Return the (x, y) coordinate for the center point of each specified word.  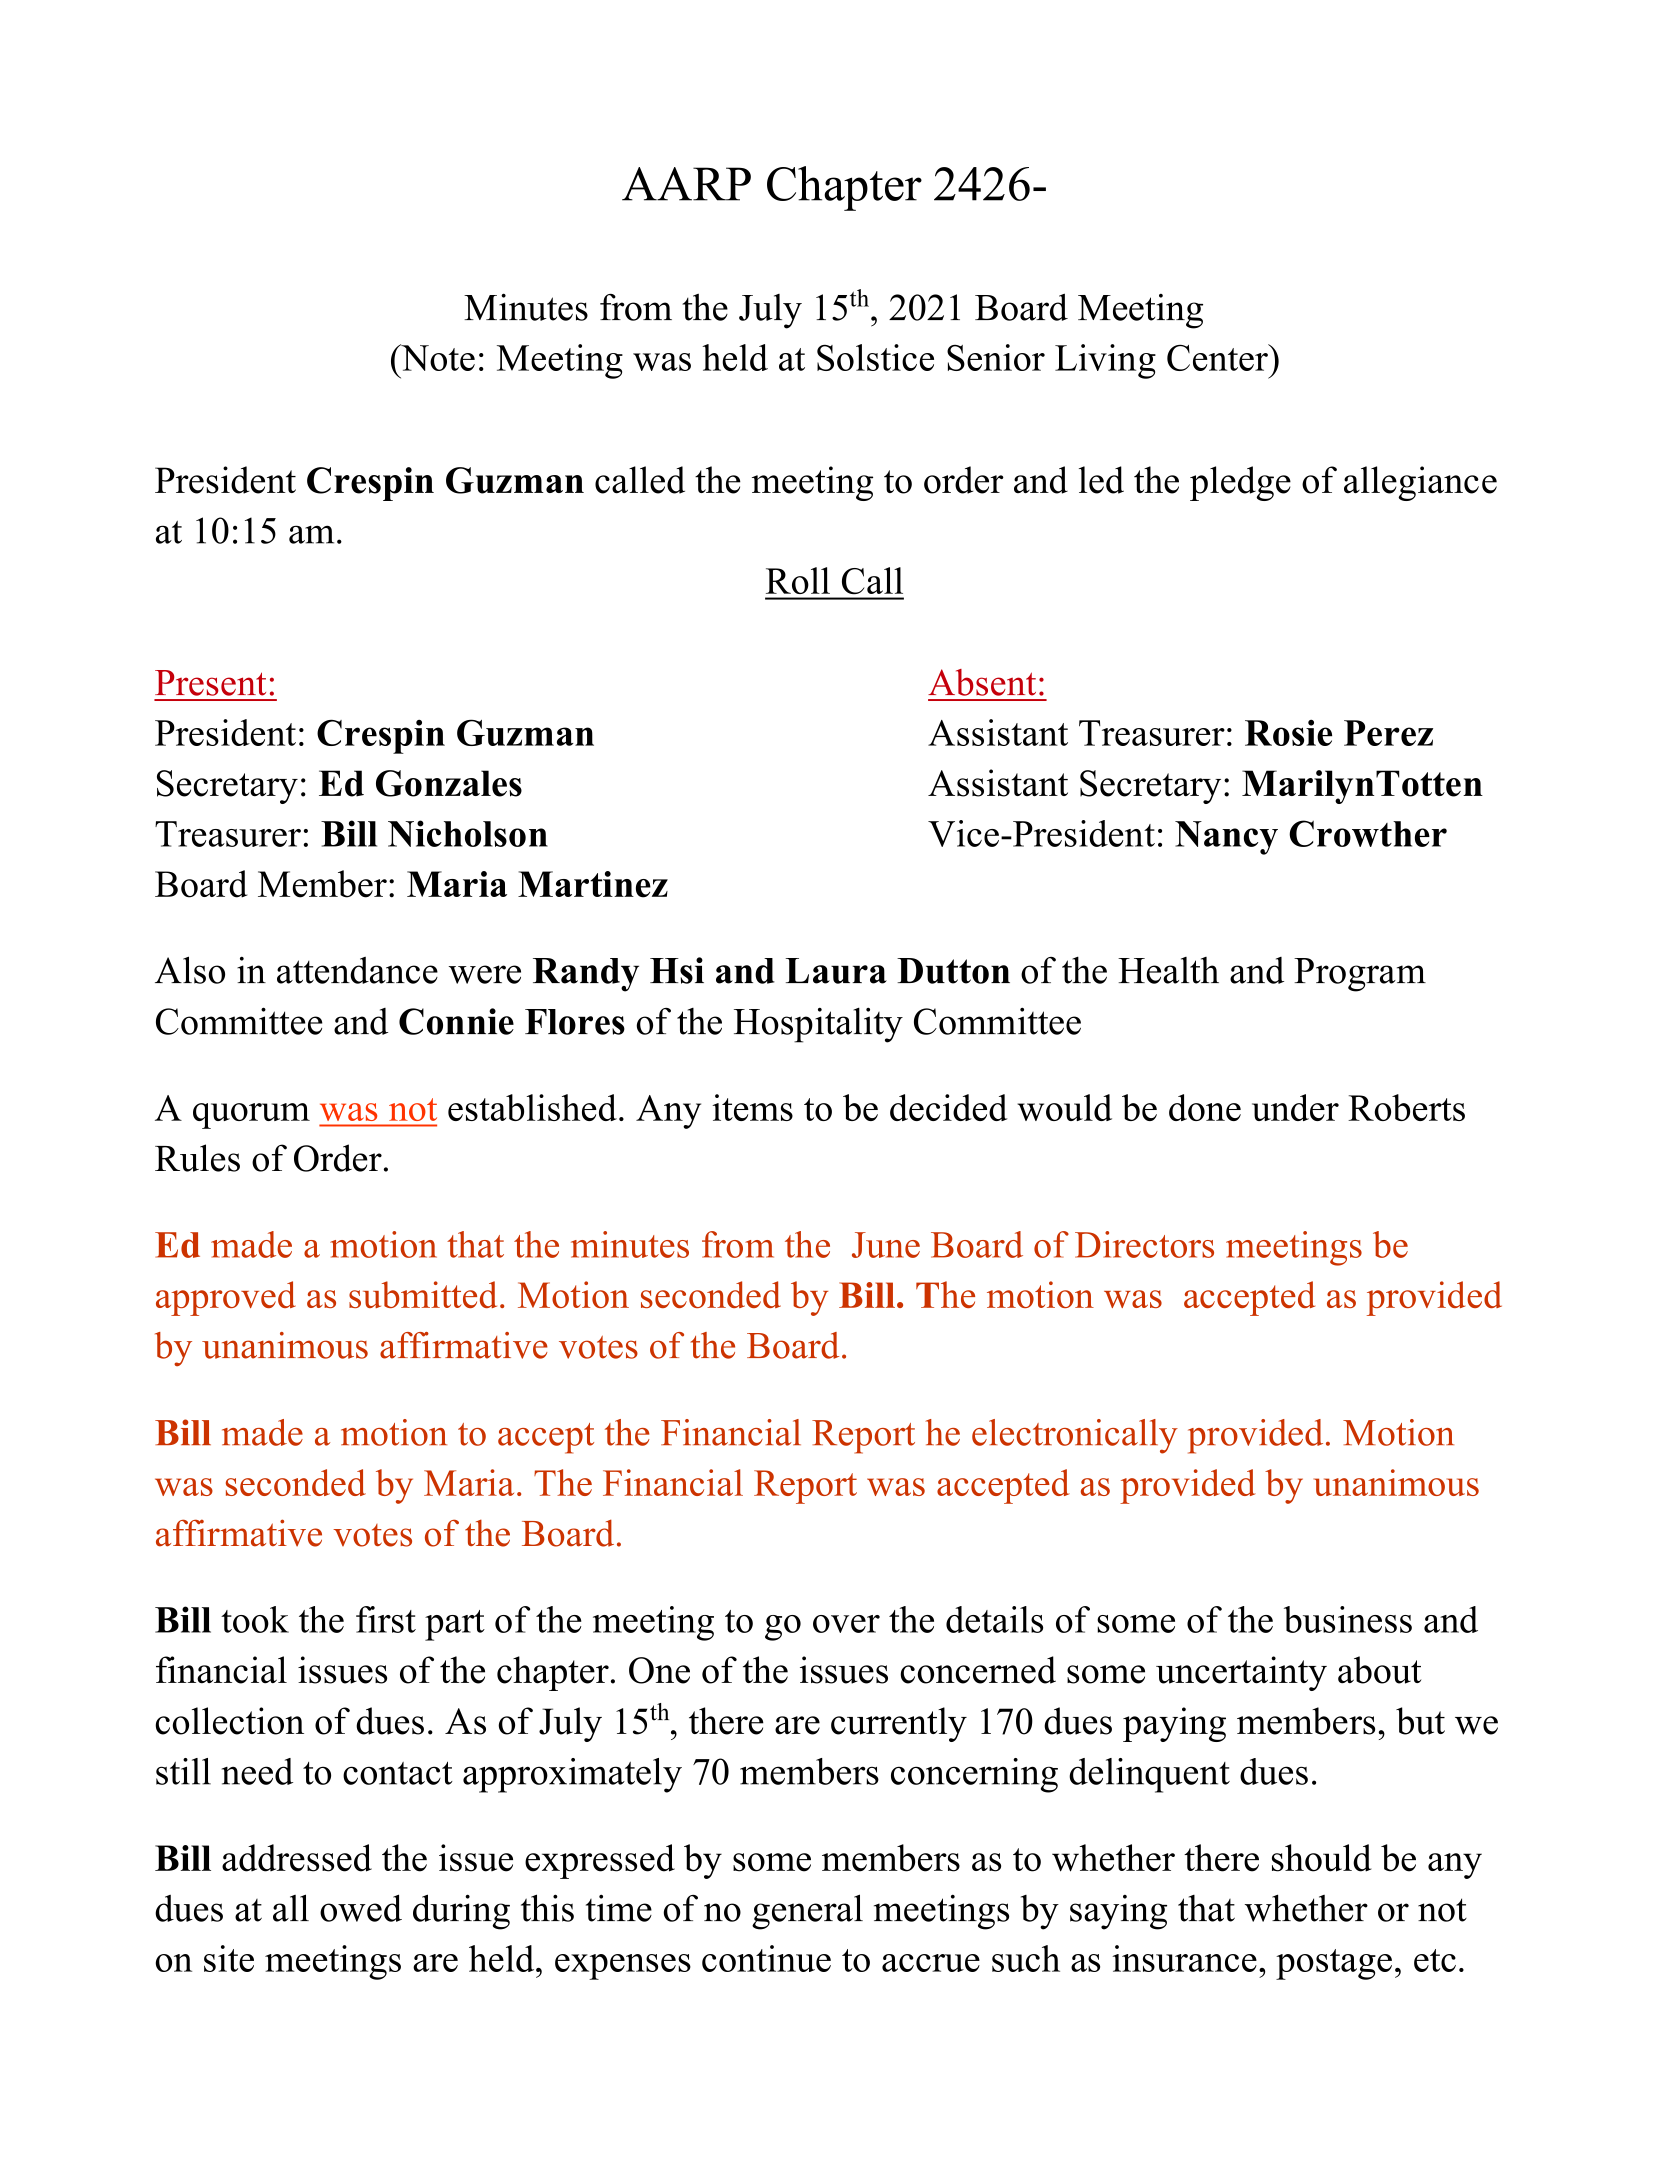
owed (361, 1908)
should (1321, 1858)
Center (1218, 357)
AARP (686, 184)
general (807, 1912)
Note (437, 357)
